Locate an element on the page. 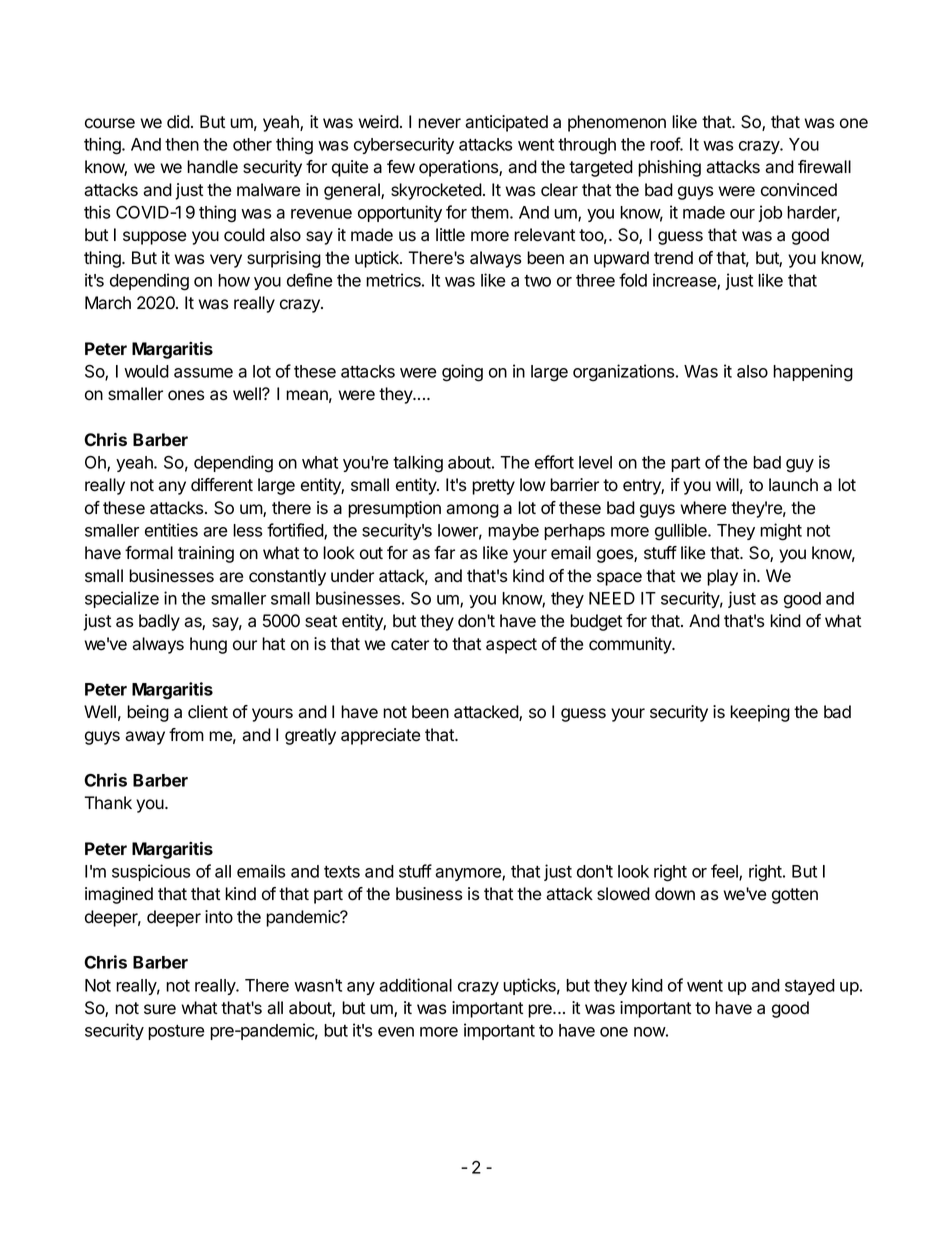  keeping is located at coordinates (760, 713).
